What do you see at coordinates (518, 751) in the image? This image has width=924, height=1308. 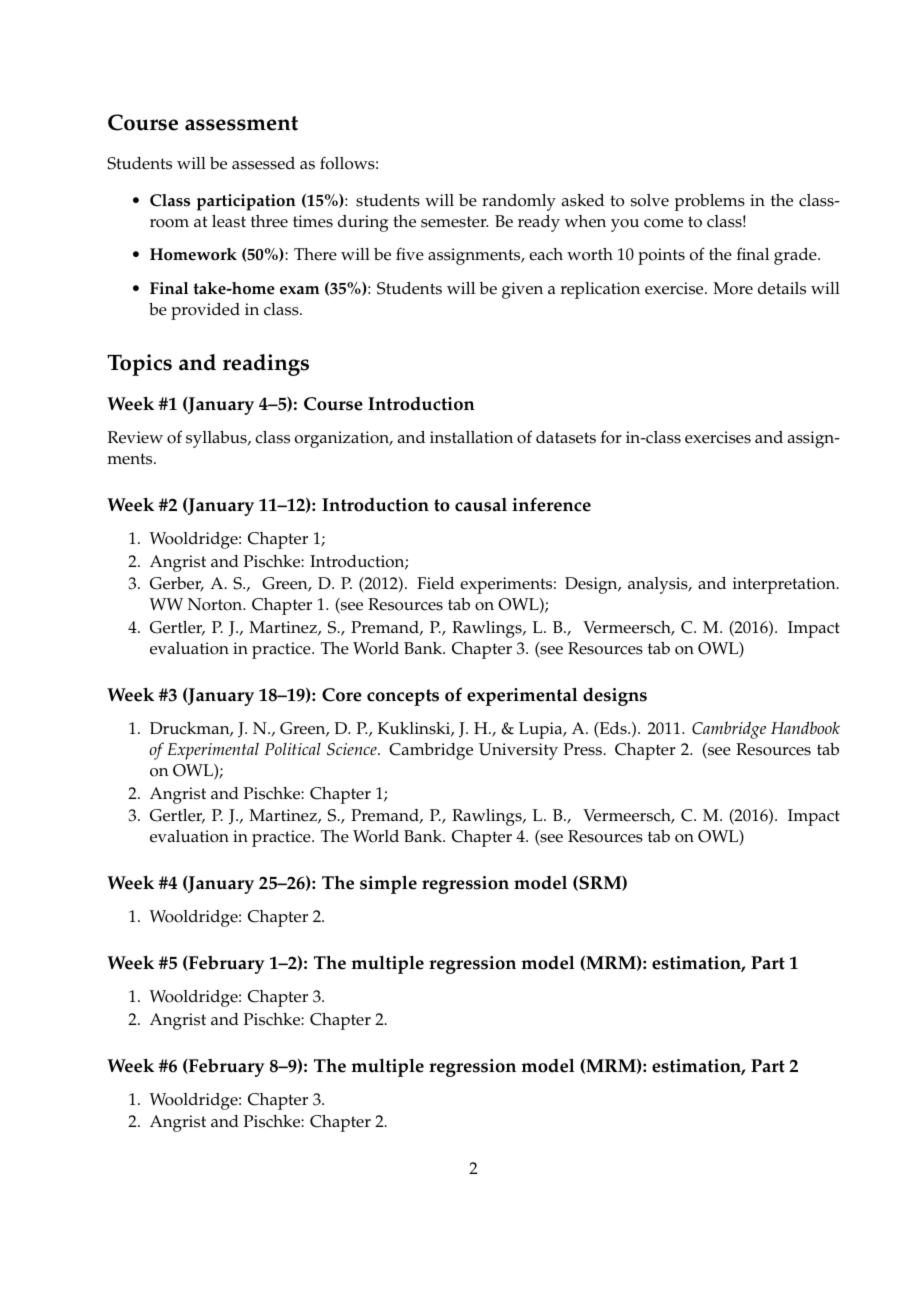 I see `University` at bounding box center [518, 751].
